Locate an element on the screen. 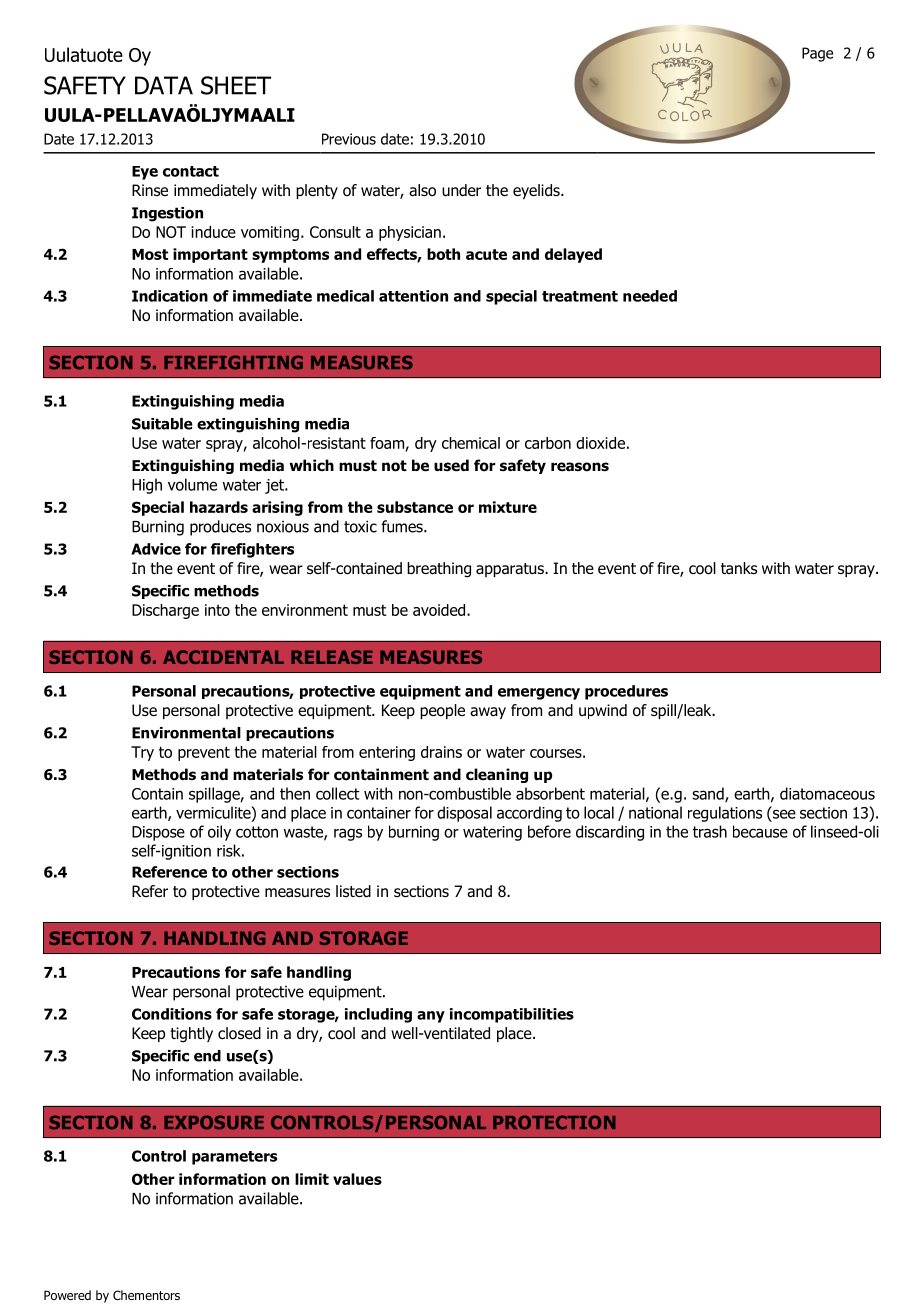 The image size is (924, 1307). Previous is located at coordinates (349, 139).
